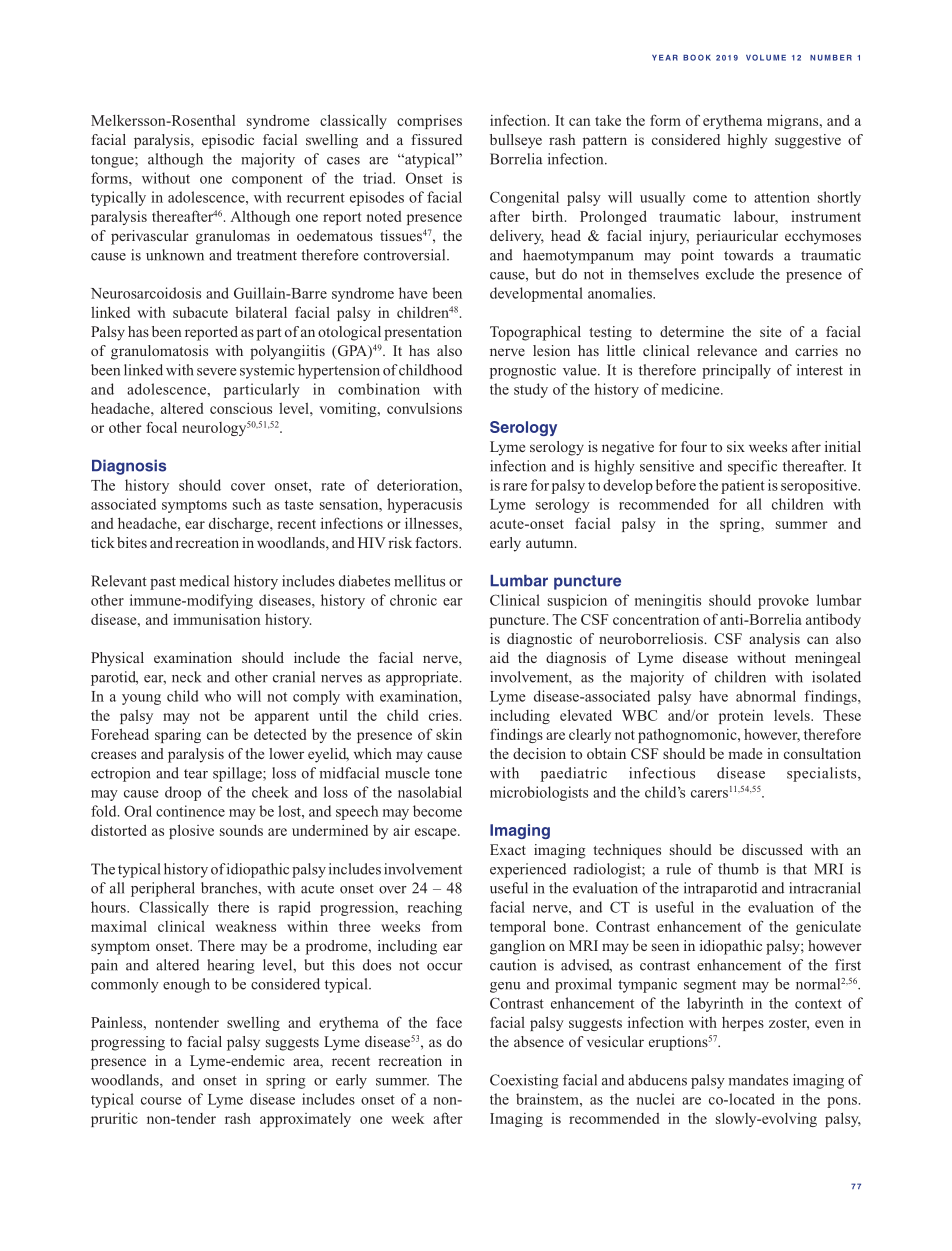  Describe the element at coordinates (752, 467) in the screenshot. I see `specific` at that location.
